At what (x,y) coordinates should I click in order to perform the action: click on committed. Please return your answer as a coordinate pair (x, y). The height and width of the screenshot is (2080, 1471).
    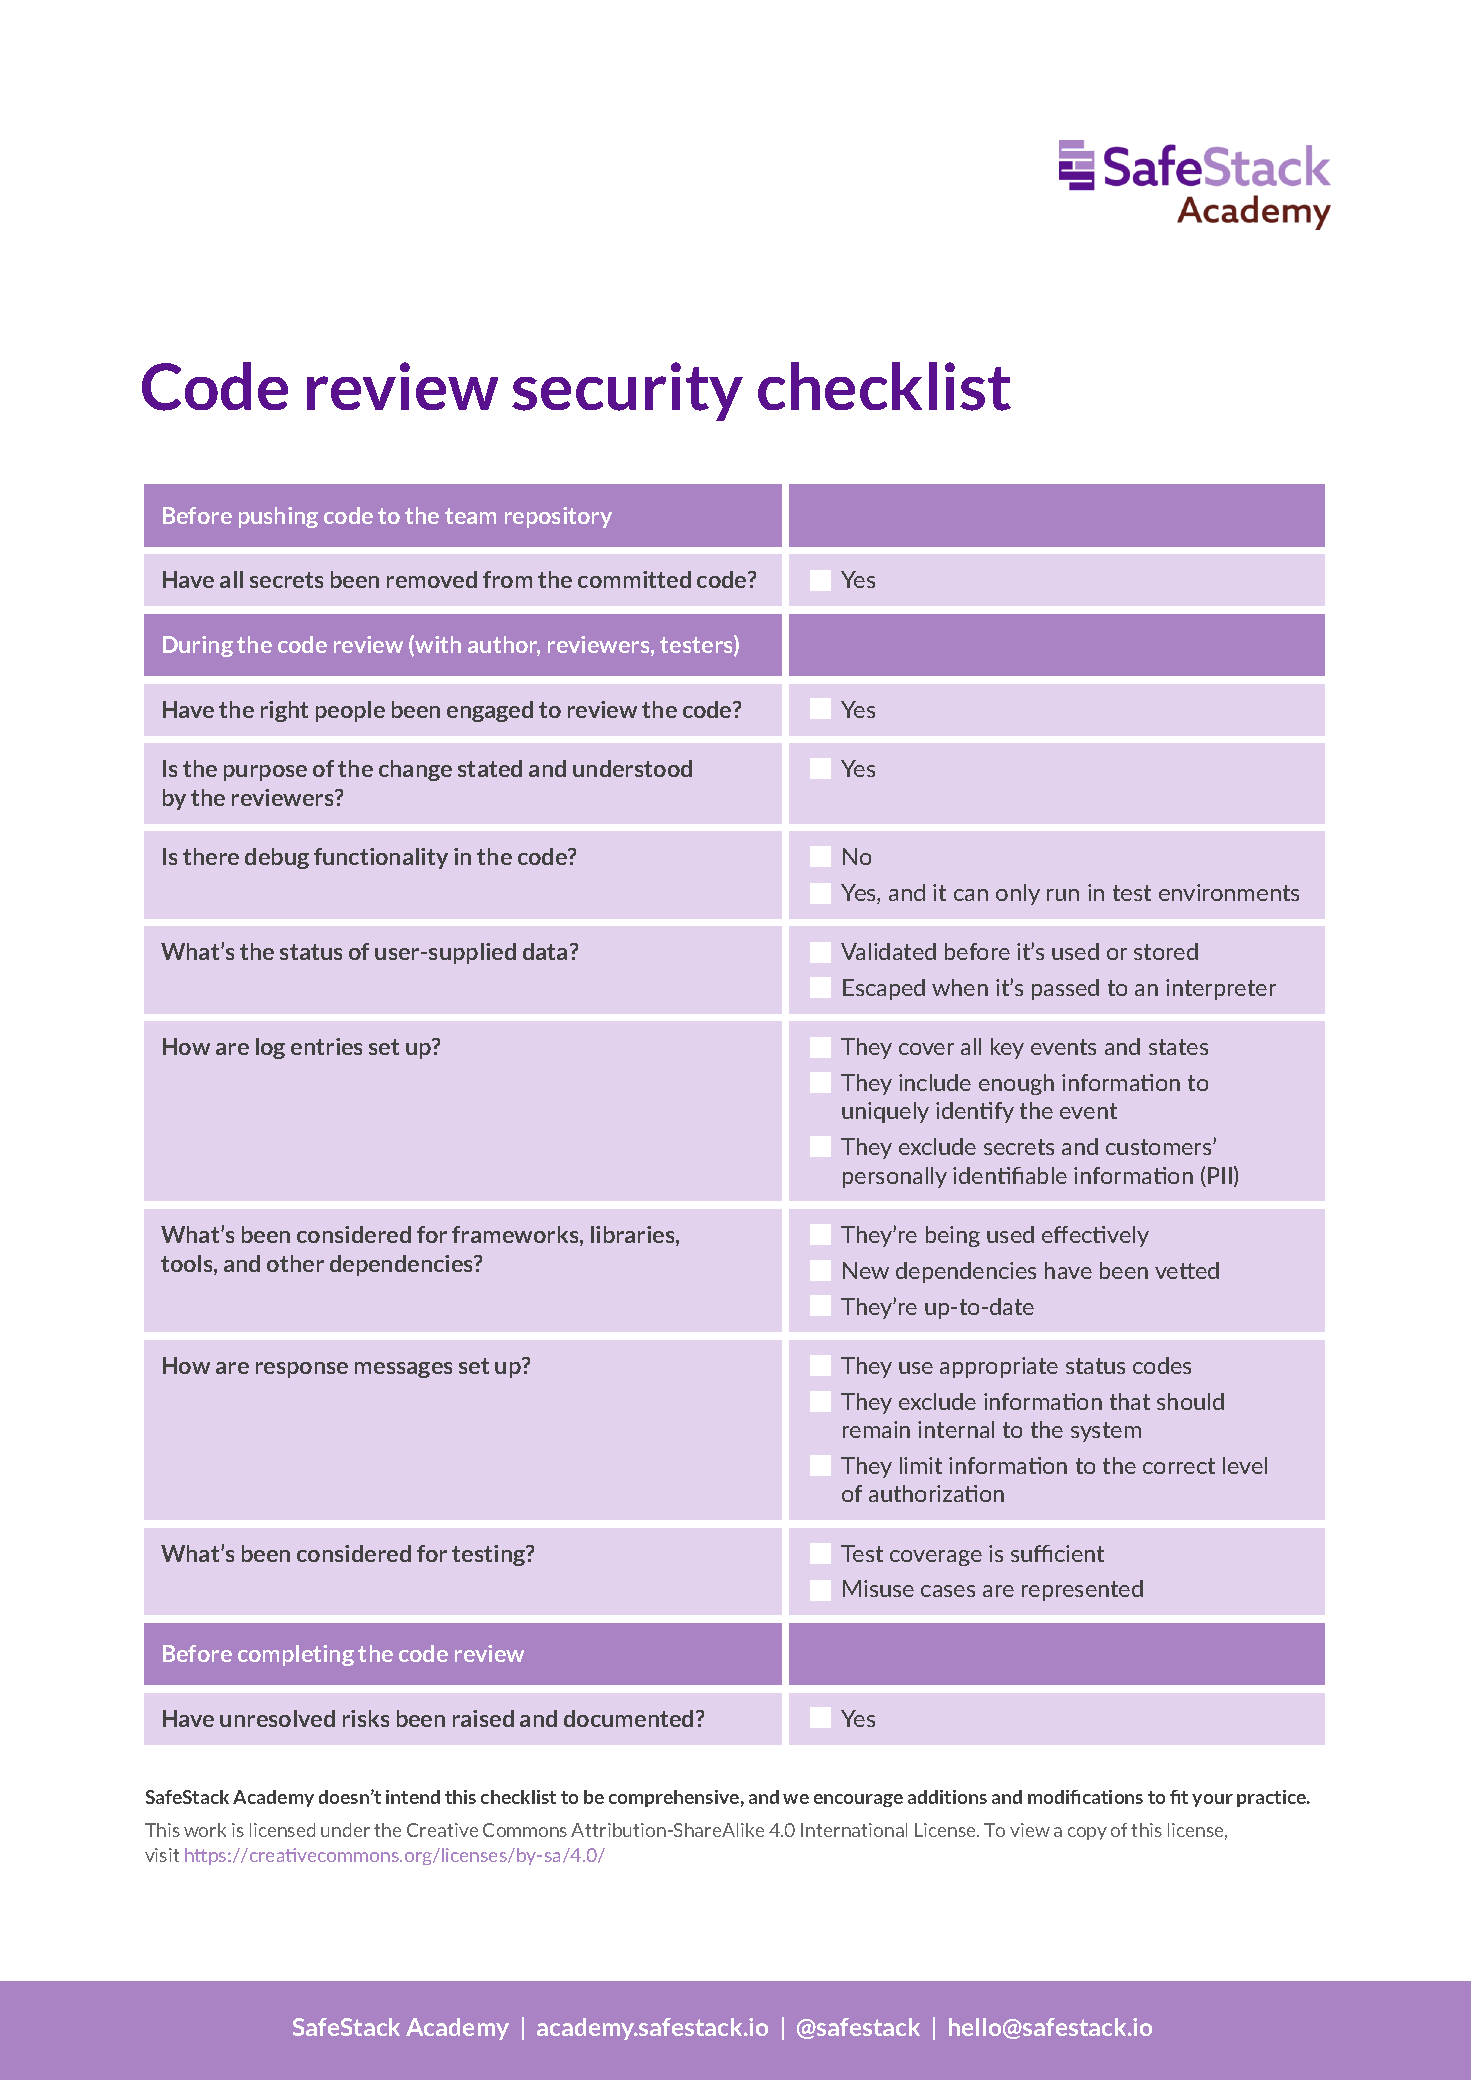
    Looking at the image, I should click on (634, 579).
